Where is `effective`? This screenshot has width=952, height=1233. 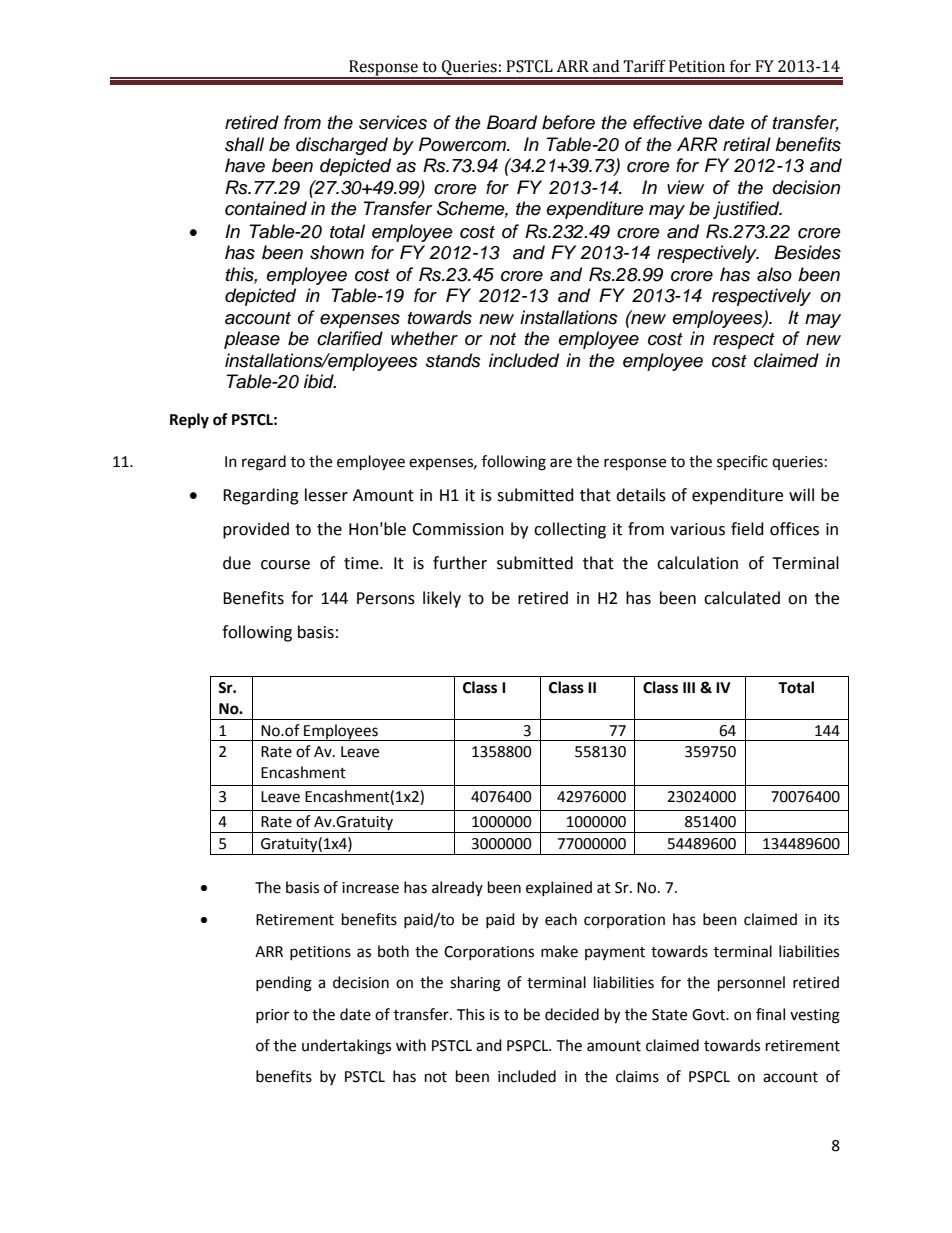
effective is located at coordinates (667, 122).
